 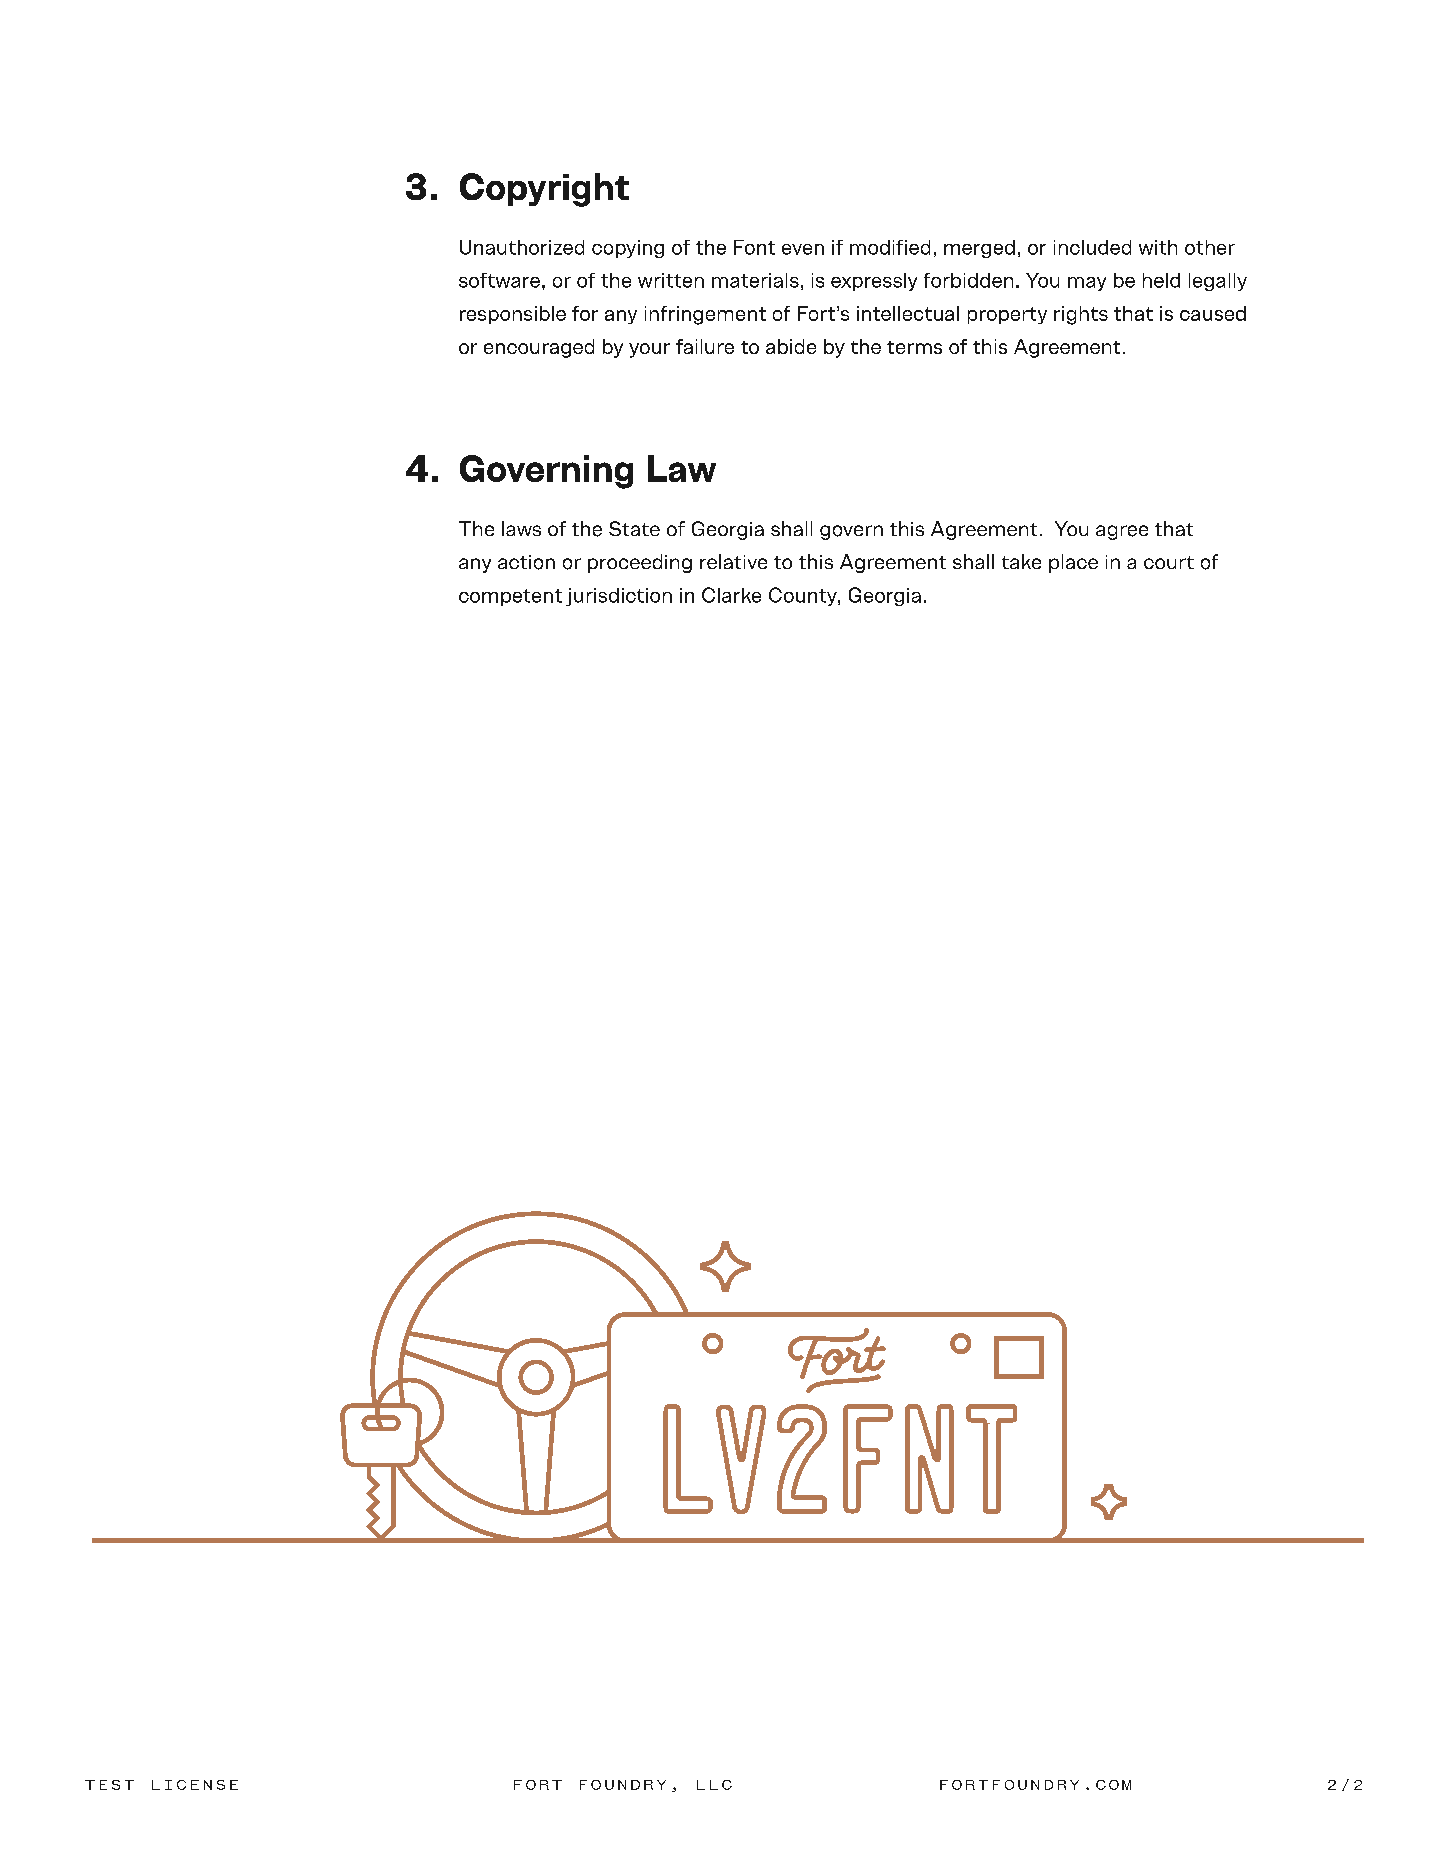 I want to click on copying, so click(x=628, y=249).
